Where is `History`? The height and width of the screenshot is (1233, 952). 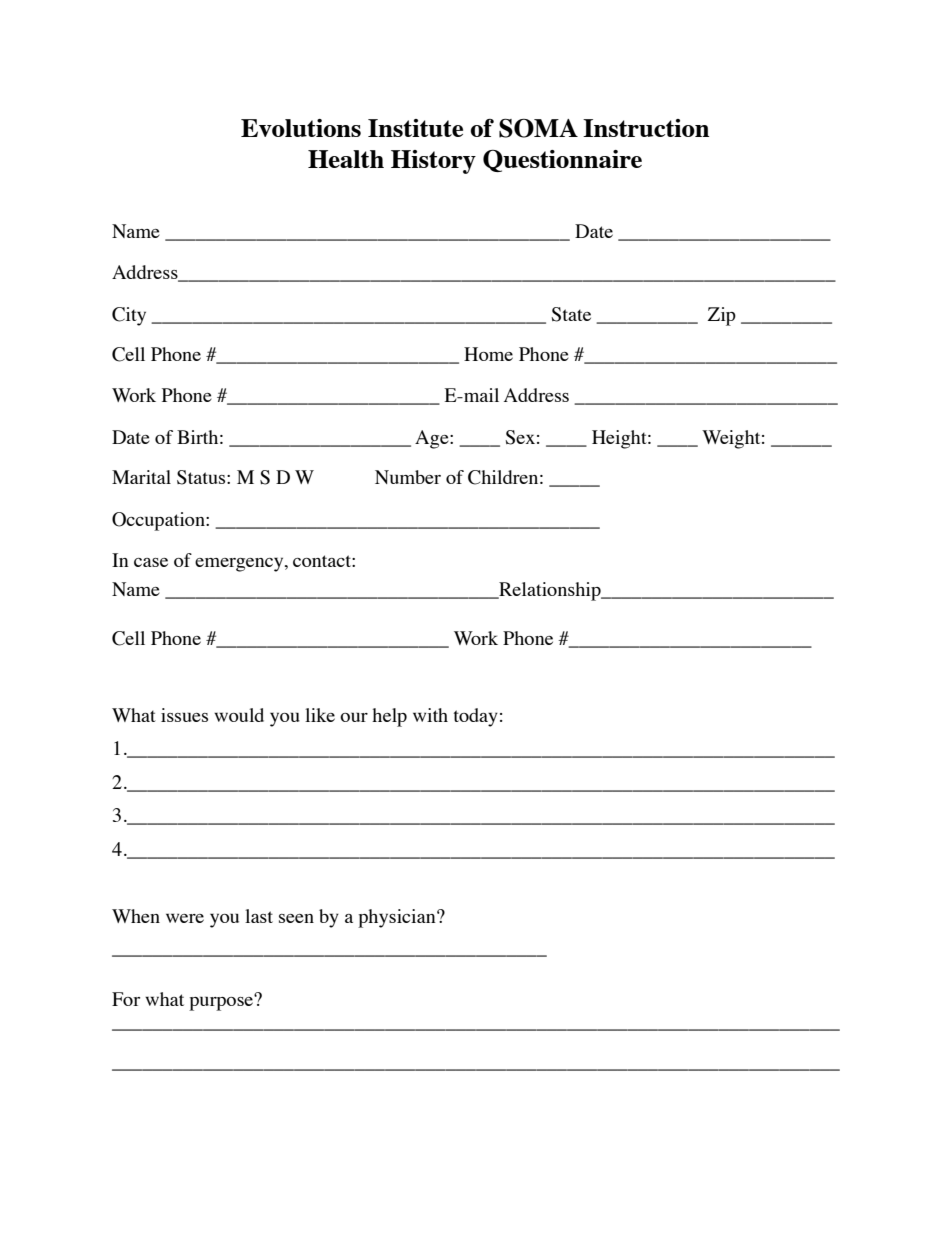 History is located at coordinates (433, 162).
